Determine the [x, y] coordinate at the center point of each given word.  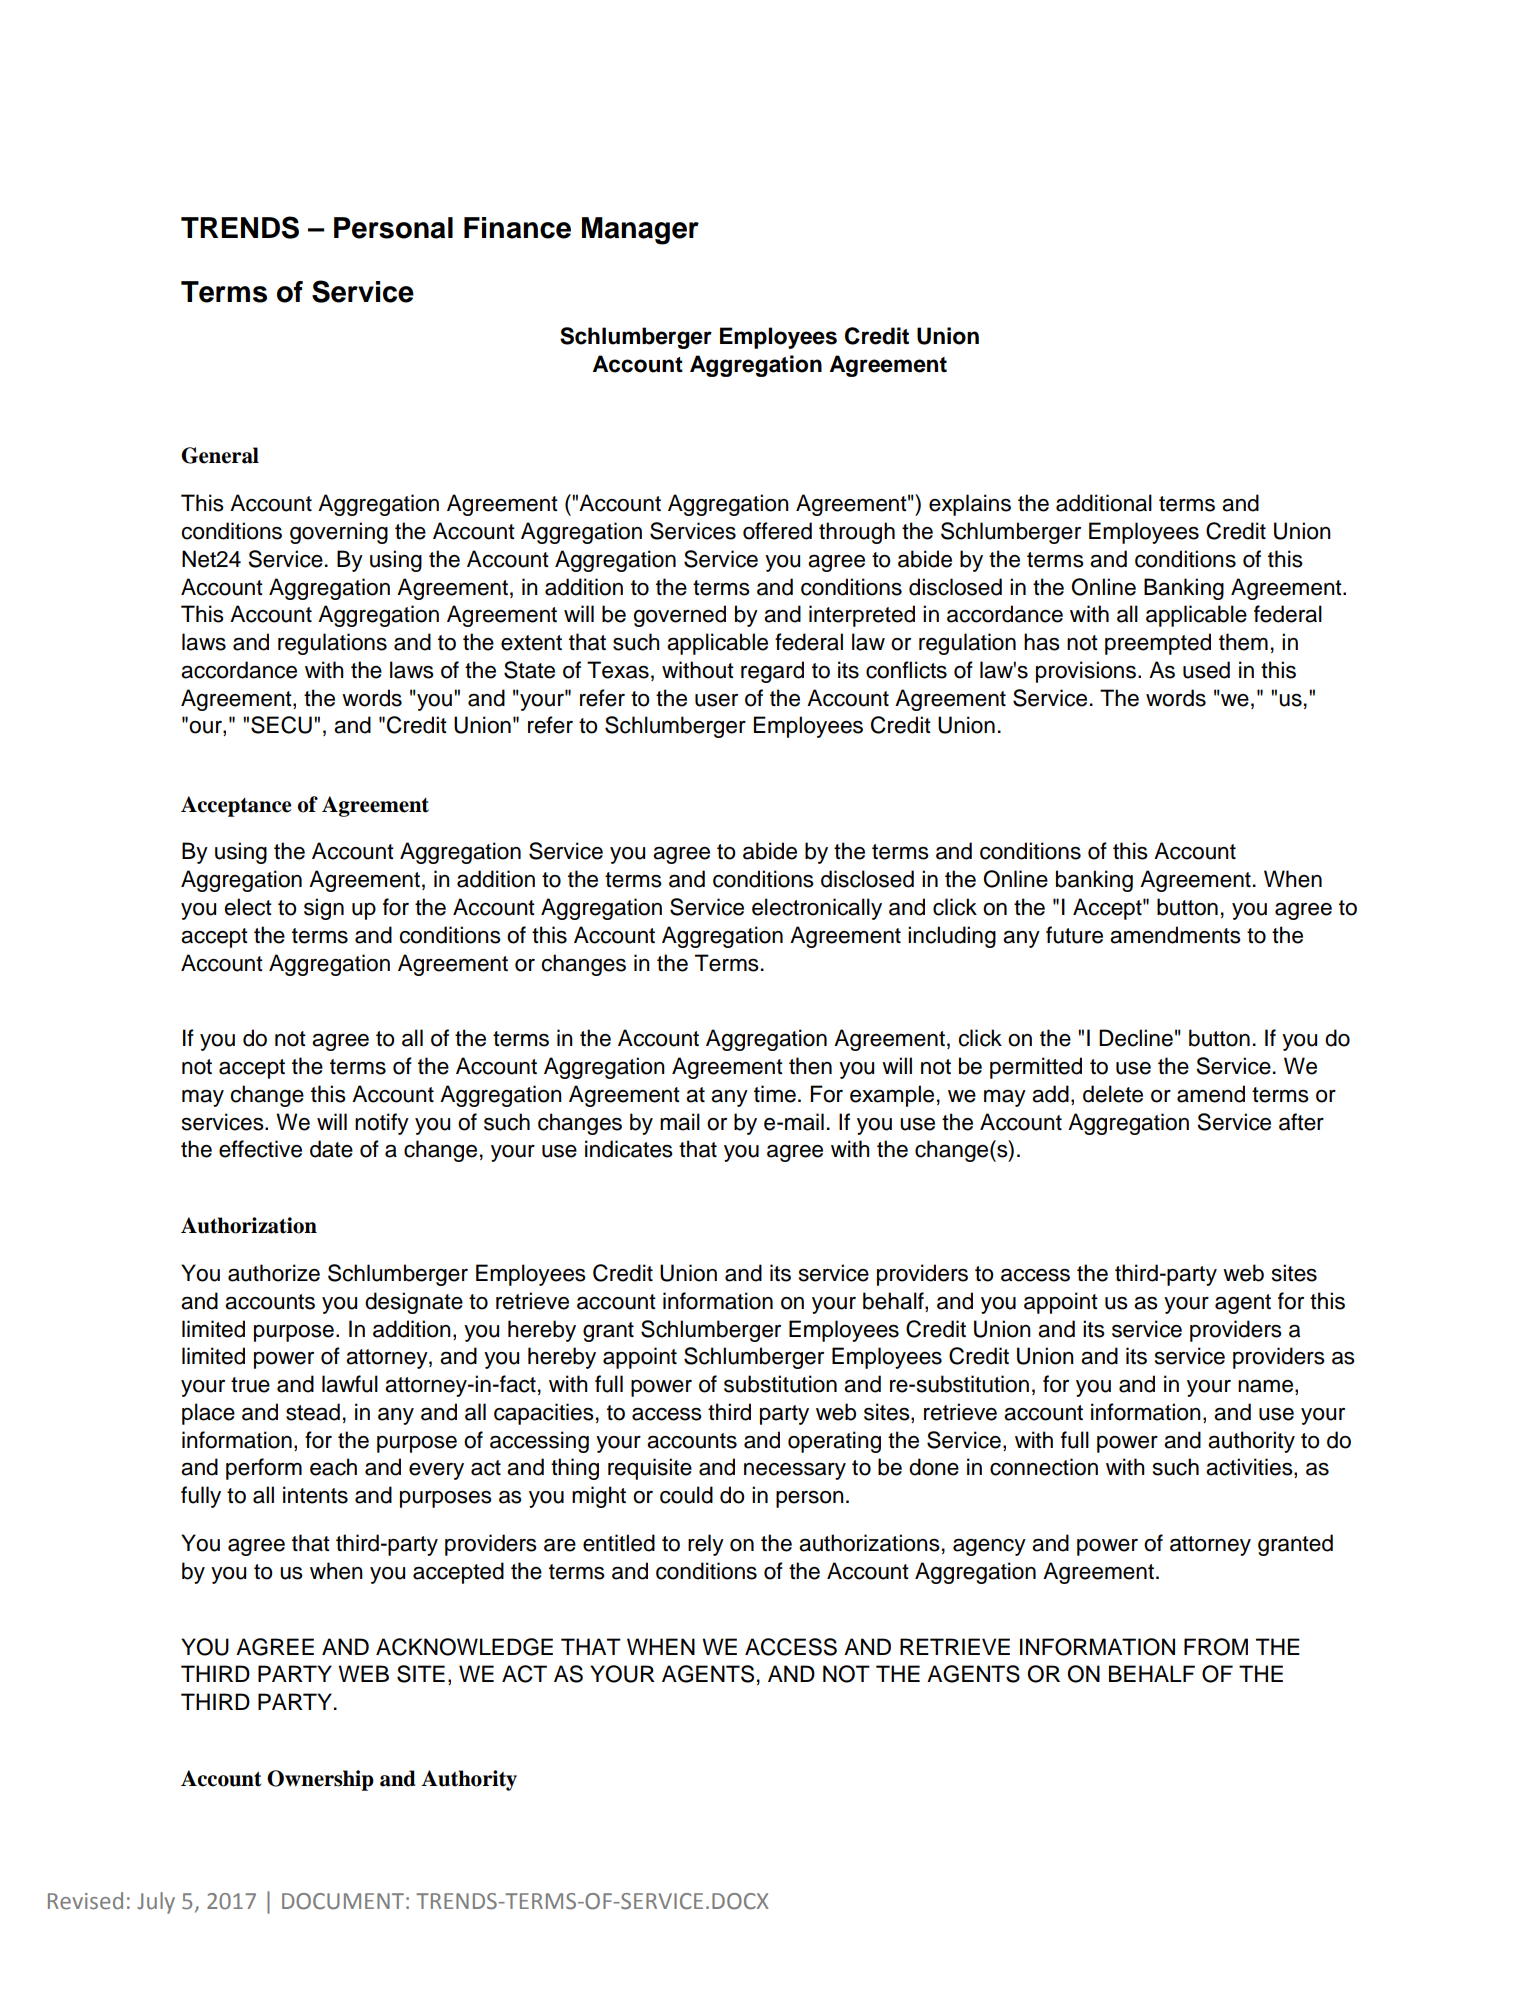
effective [260, 1149]
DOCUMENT [343, 1901]
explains [970, 505]
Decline [1136, 1038]
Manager [640, 231]
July [156, 1903]
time [775, 1094]
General [220, 455]
